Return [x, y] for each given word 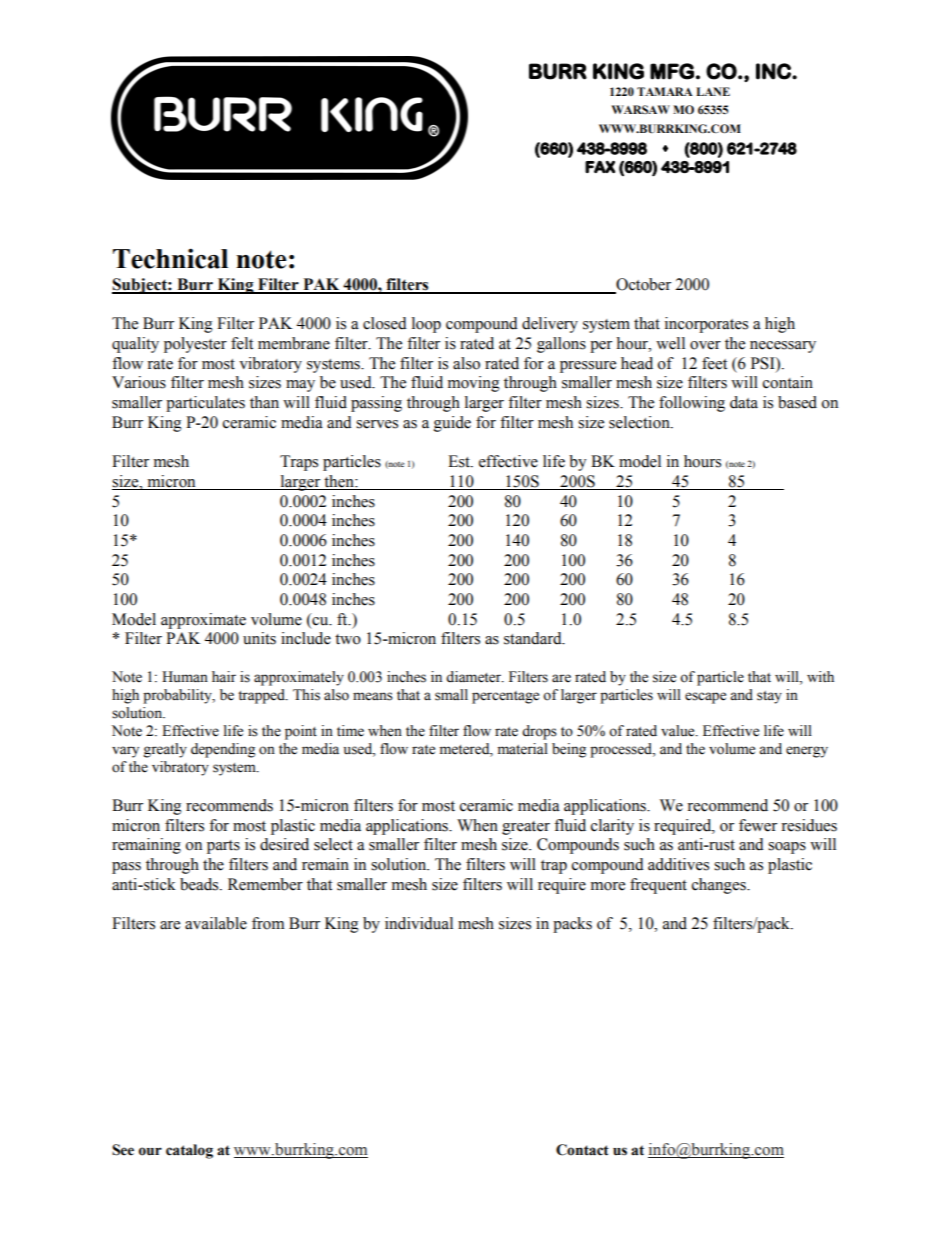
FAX [600, 167]
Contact [582, 1150]
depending [223, 750]
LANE [713, 91]
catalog [189, 1151]
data [744, 402]
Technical [170, 258]
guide [452, 424]
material [523, 749]
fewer [758, 825]
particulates [205, 404]
